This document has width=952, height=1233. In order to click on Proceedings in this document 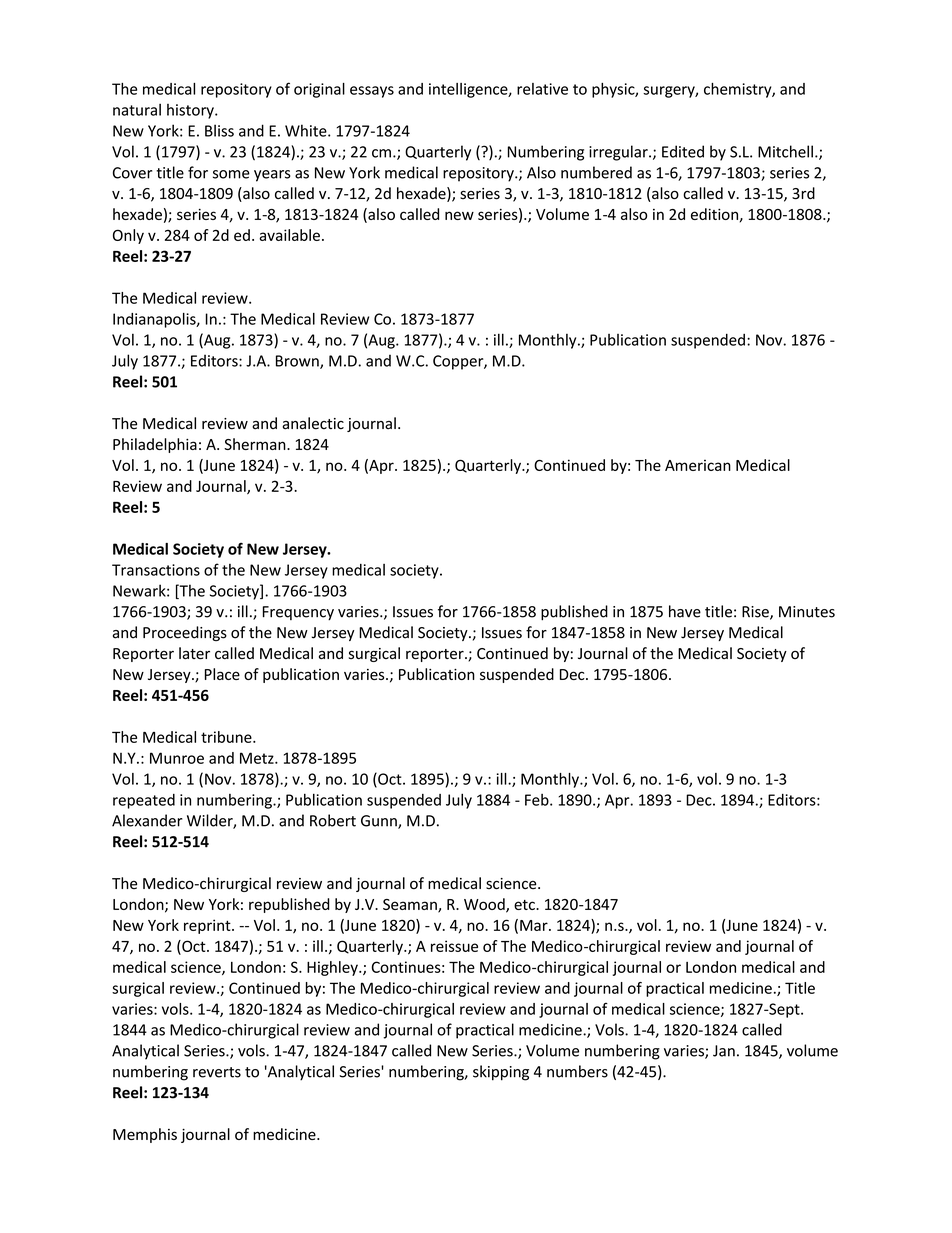, I will do `click(185, 633)`.
